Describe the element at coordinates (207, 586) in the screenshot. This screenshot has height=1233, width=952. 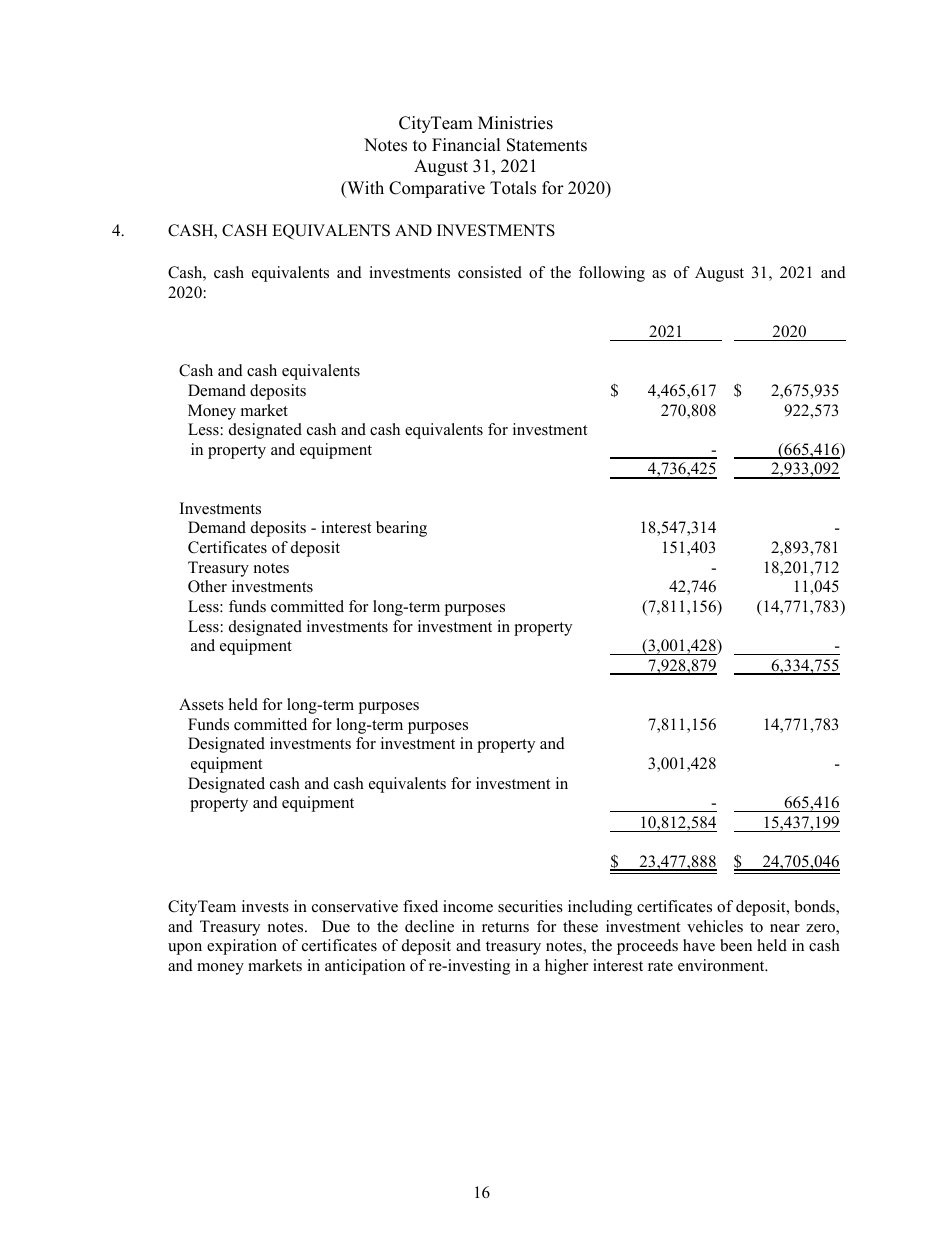
I see `Other` at that location.
